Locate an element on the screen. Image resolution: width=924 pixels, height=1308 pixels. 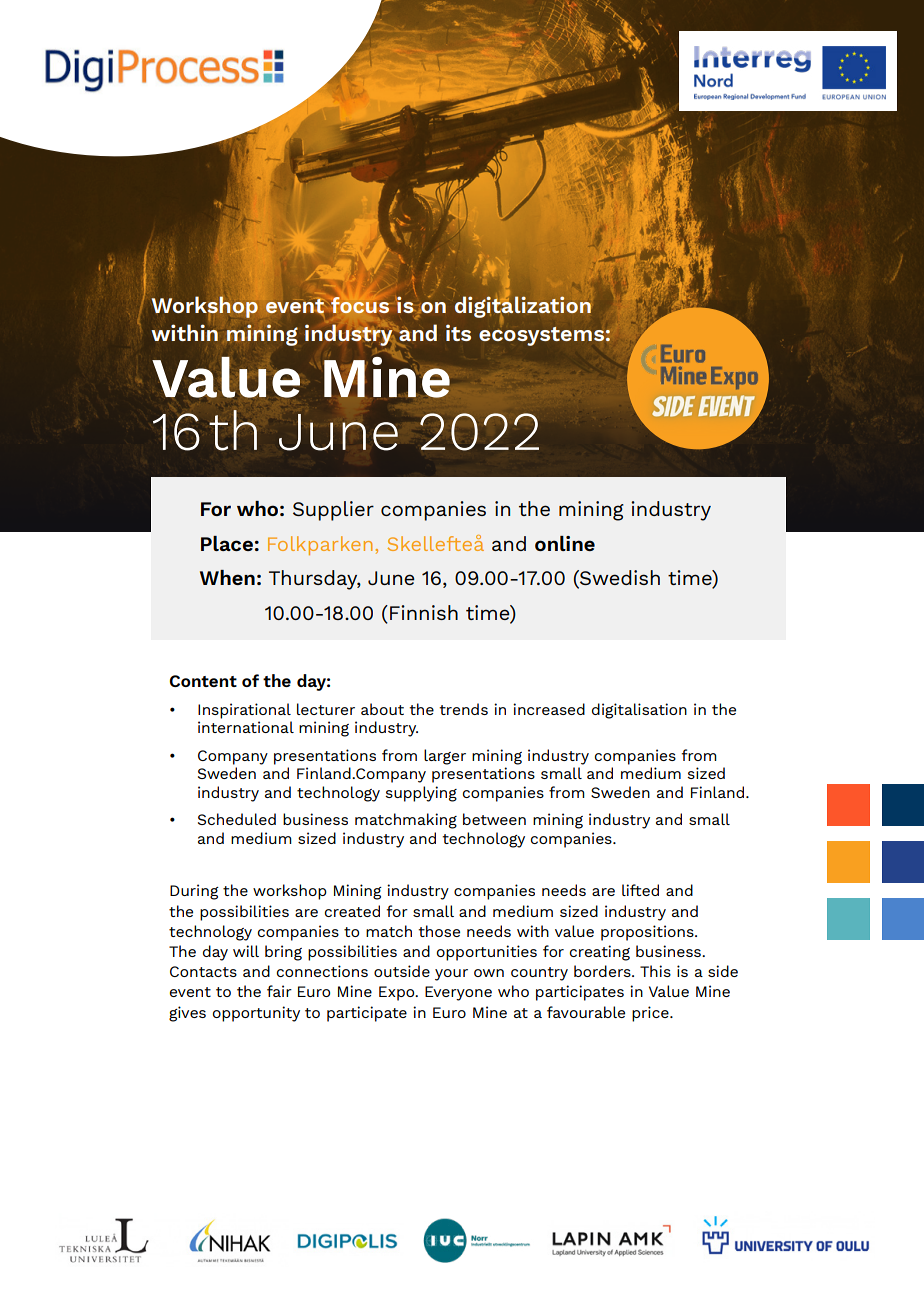
Expo is located at coordinates (398, 993).
